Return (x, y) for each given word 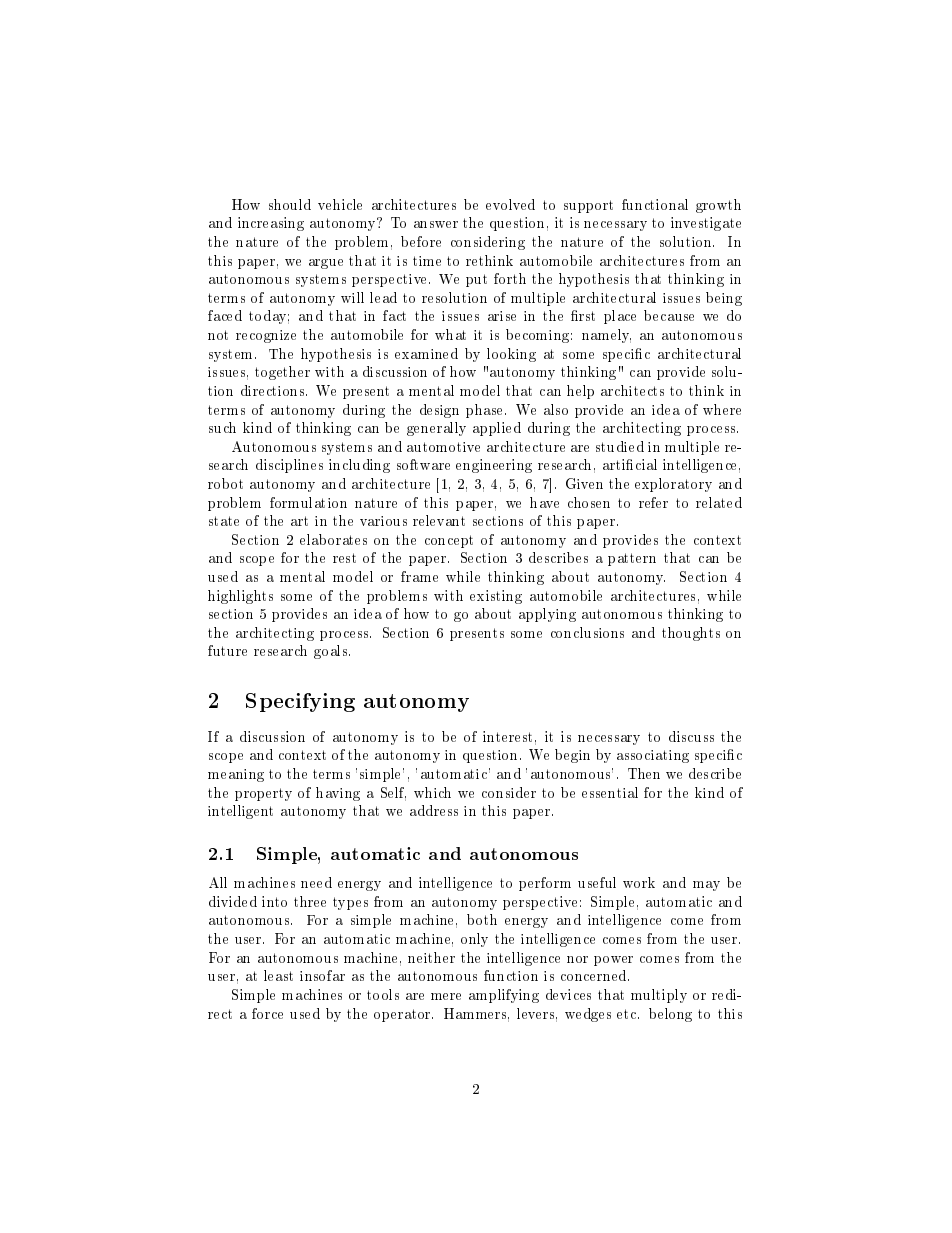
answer (436, 224)
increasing (271, 224)
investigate (706, 224)
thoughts (691, 634)
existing (496, 597)
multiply (659, 996)
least (278, 975)
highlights (240, 597)
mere (446, 996)
